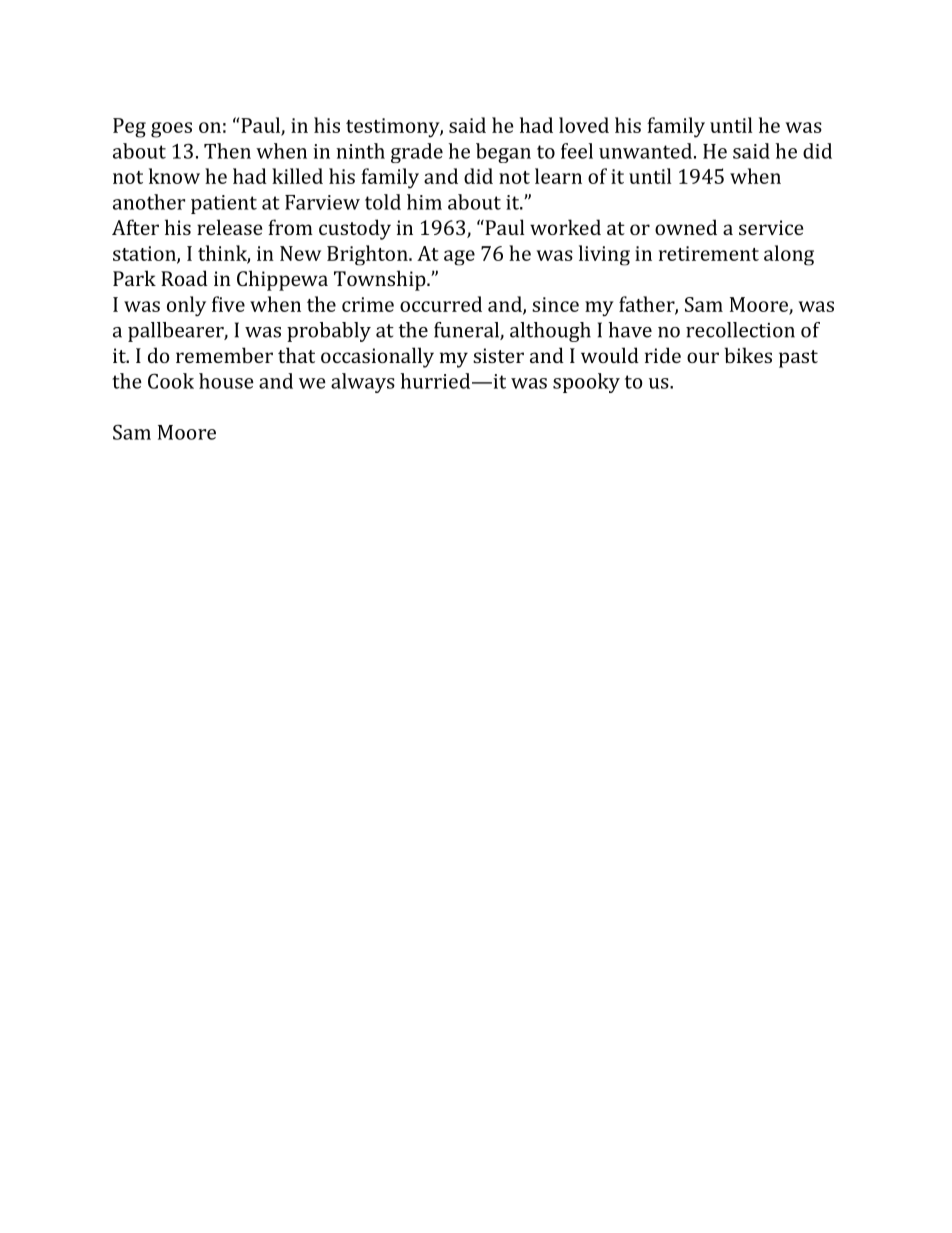 The image size is (952, 1233). I want to click on unwanted, so click(645, 151).
